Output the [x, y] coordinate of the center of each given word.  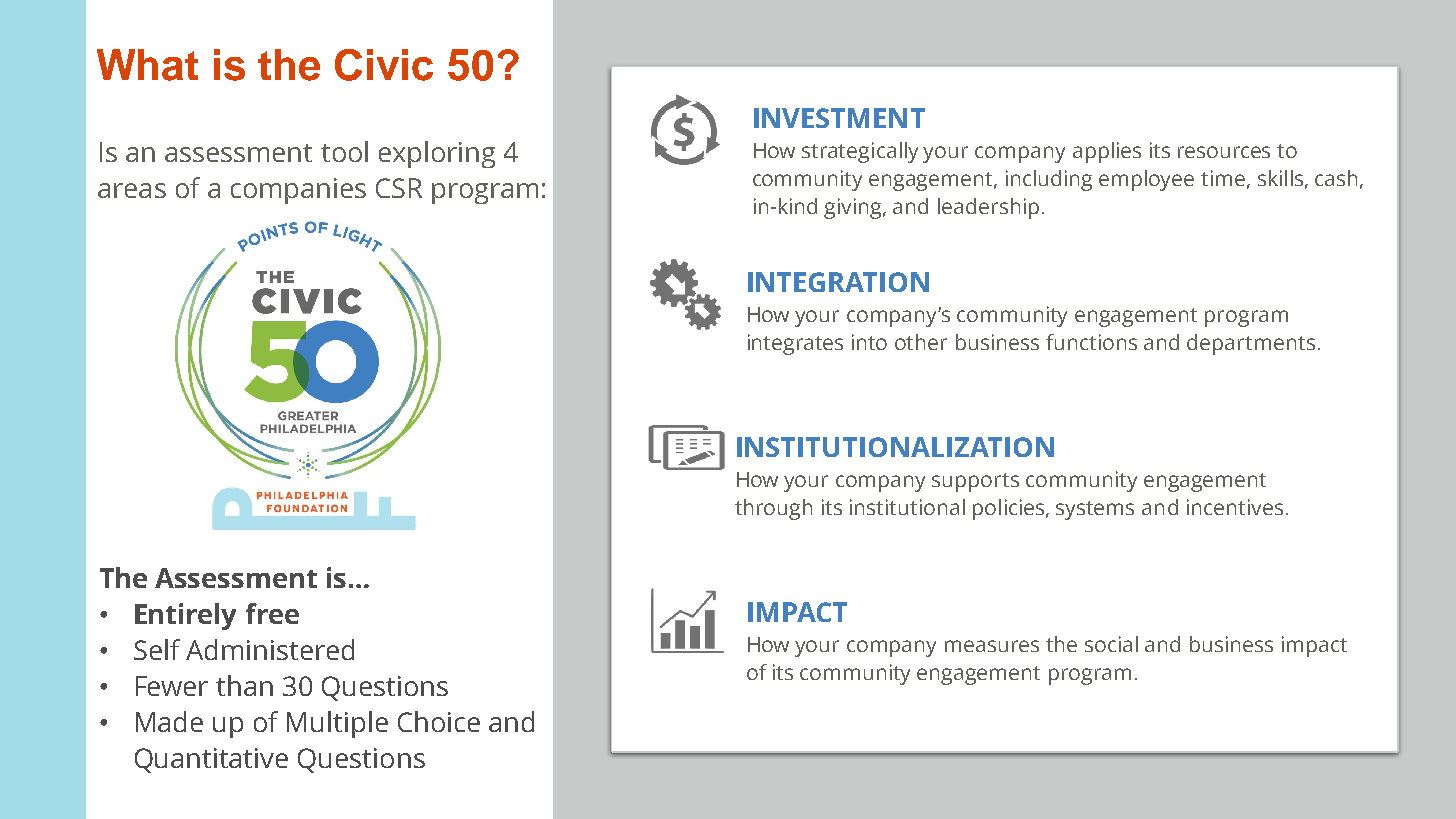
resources [1224, 152]
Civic [384, 65]
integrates [795, 344]
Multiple [337, 724]
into [869, 342]
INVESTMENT [839, 118]
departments [1251, 344]
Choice [439, 721]
